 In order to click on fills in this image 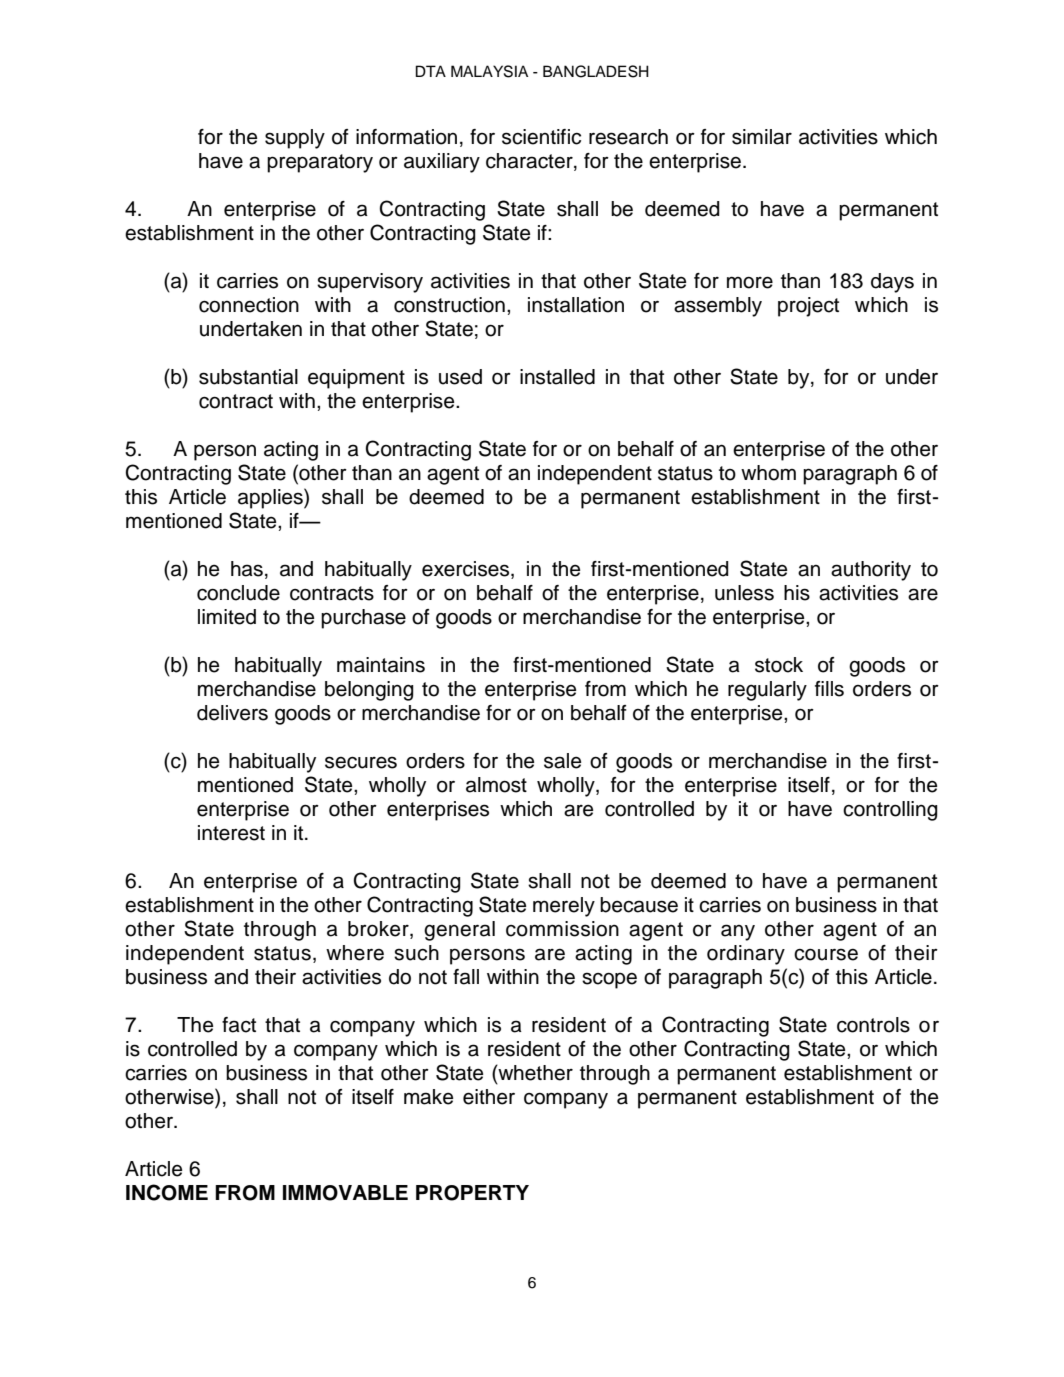, I will do `click(829, 689)`.
